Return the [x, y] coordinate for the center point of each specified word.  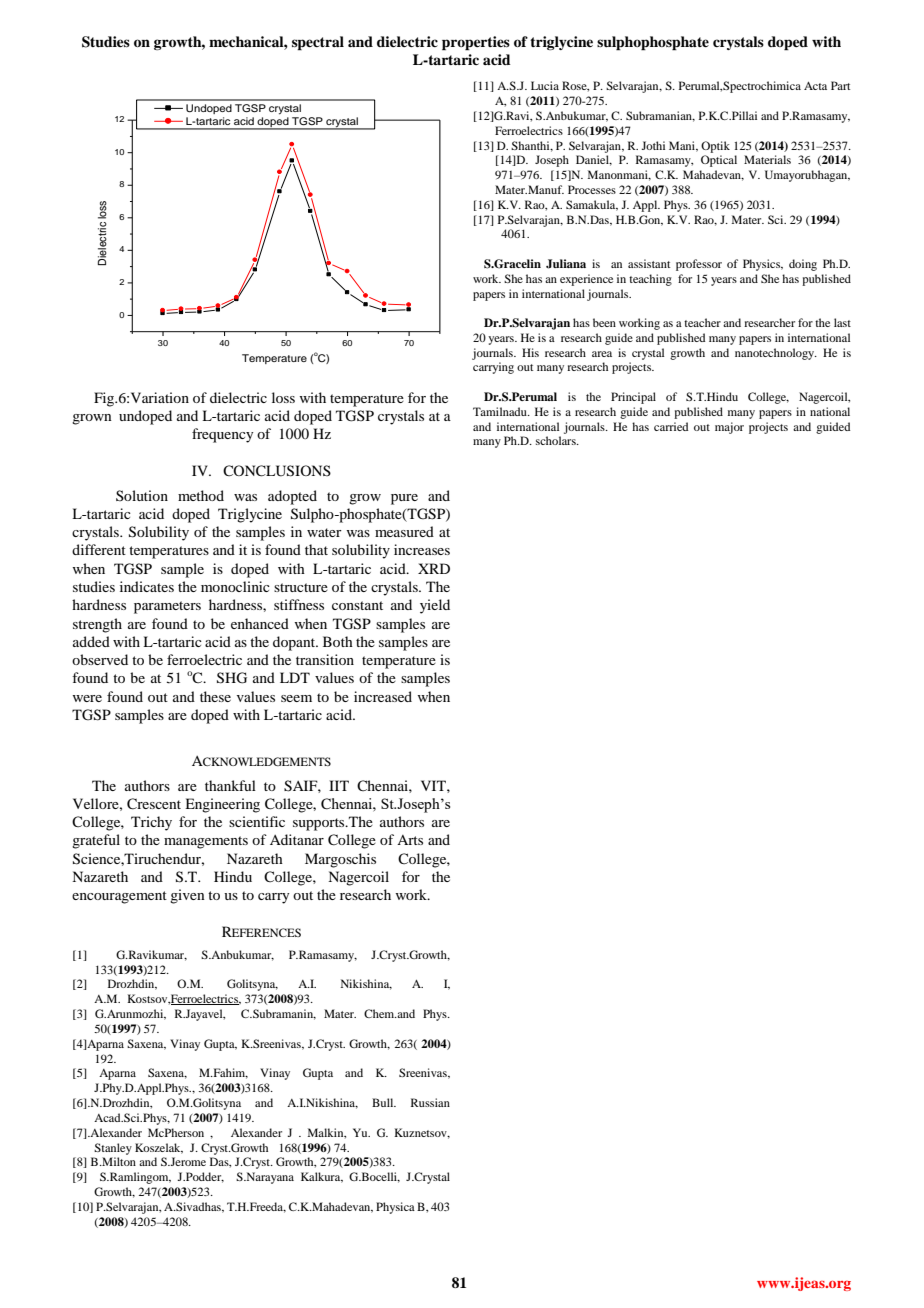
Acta [815, 86]
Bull [384, 1102]
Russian [430, 1102]
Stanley [113, 1149]
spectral [318, 43]
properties [476, 43]
